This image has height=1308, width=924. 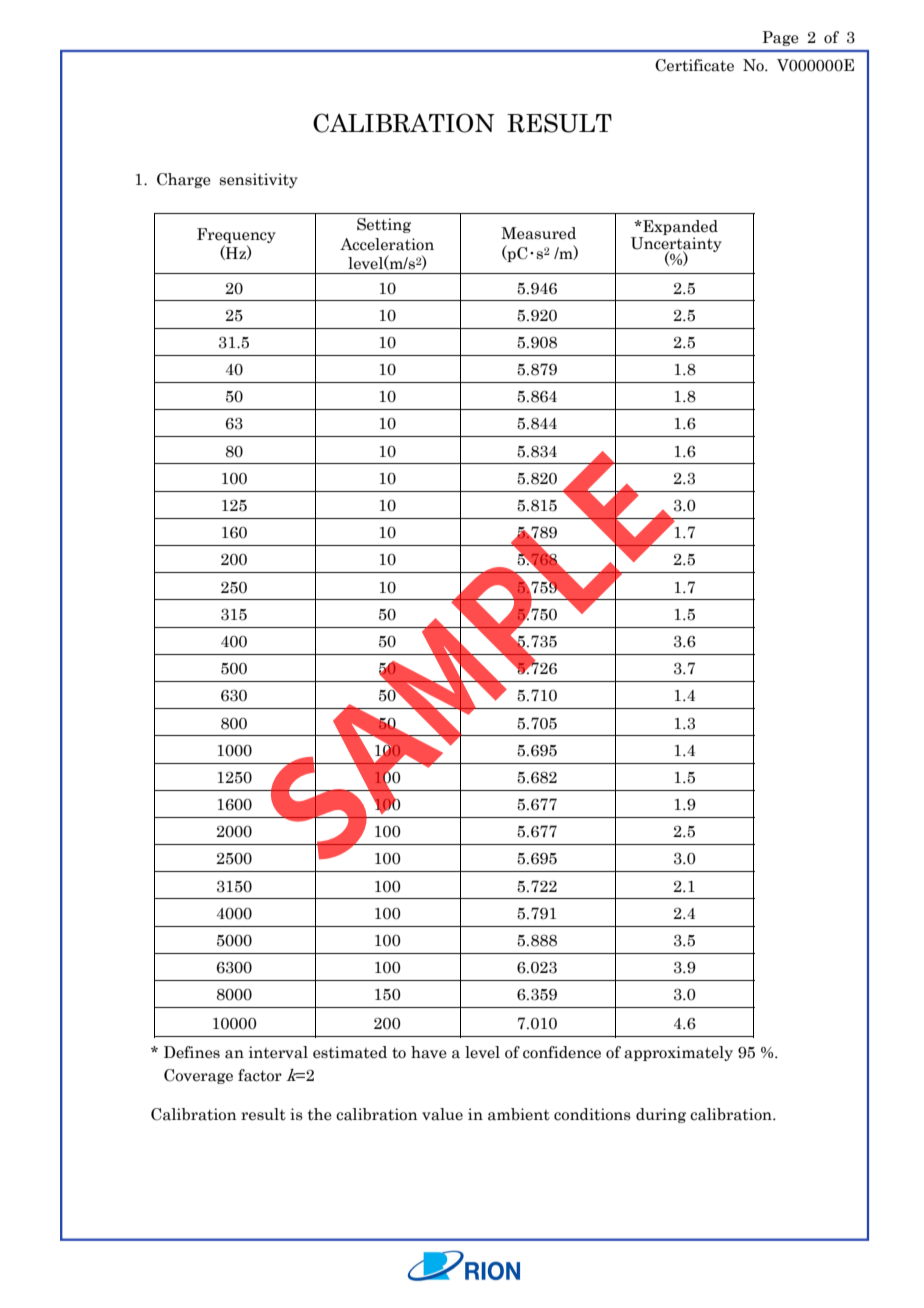 What do you see at coordinates (259, 180) in the image?
I see `sensitivity` at bounding box center [259, 180].
